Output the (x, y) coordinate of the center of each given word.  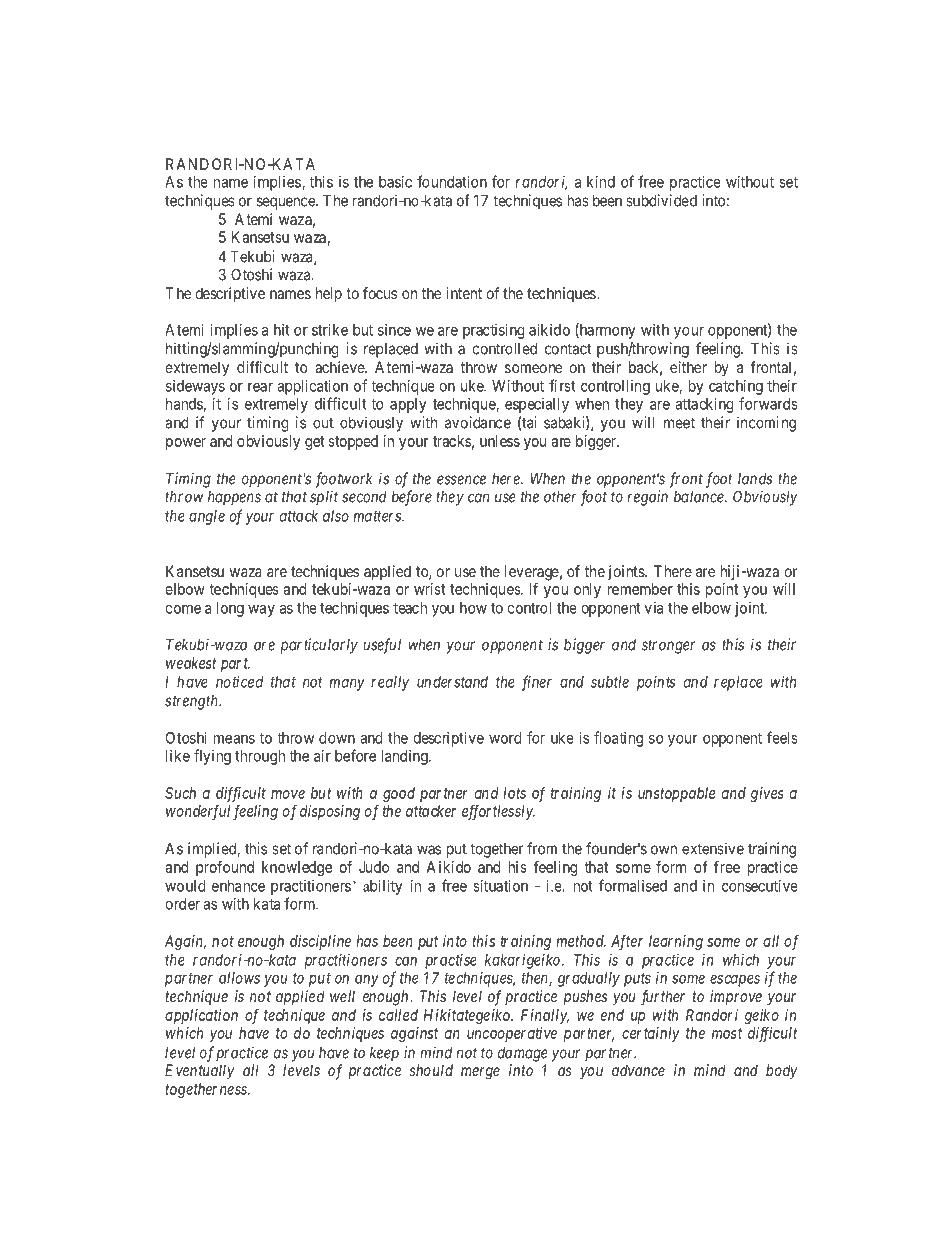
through (260, 757)
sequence (287, 203)
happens (234, 498)
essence (461, 480)
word (505, 738)
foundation (452, 181)
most (727, 1033)
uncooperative (512, 1034)
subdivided (661, 200)
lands (755, 479)
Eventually (200, 1072)
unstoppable (676, 794)
